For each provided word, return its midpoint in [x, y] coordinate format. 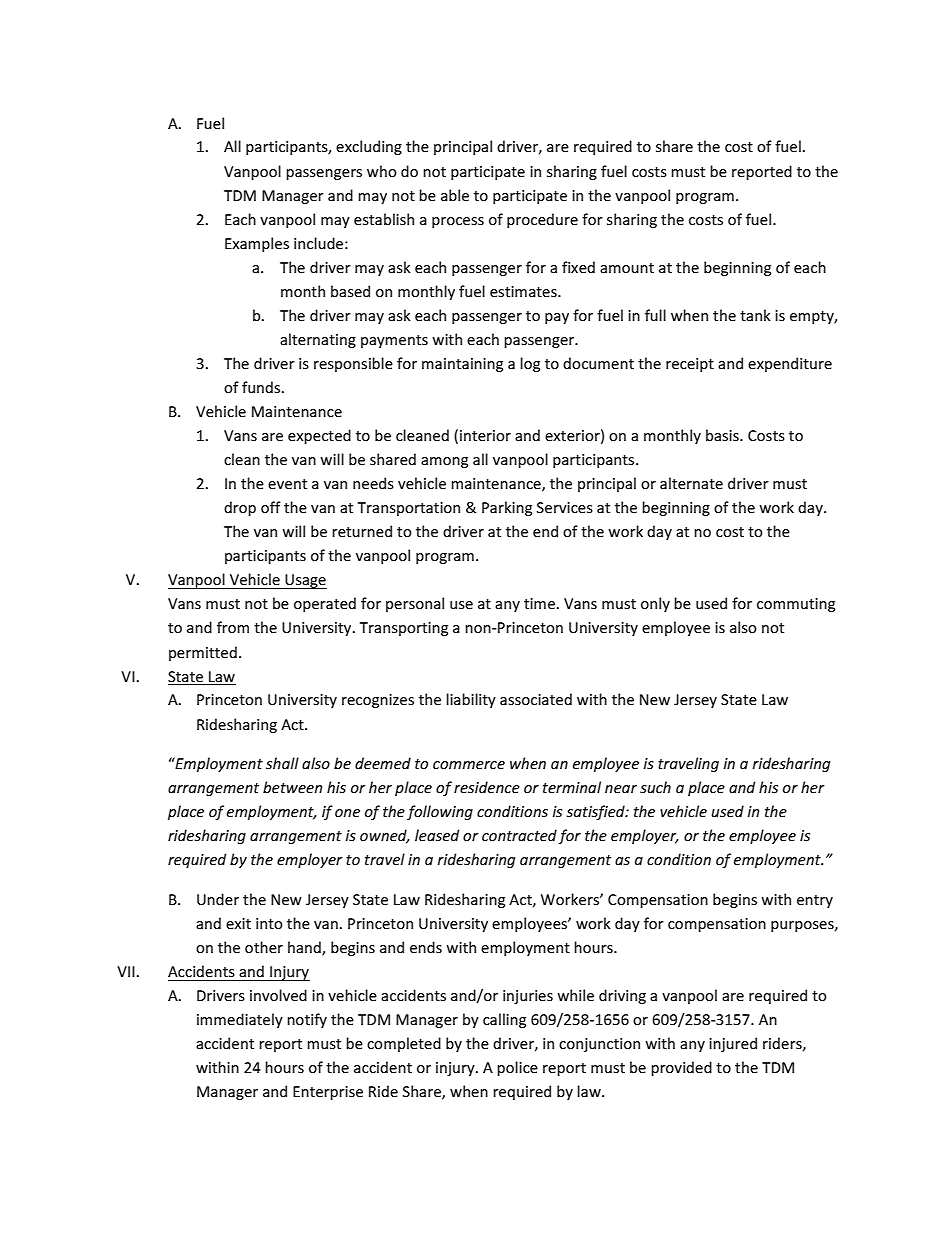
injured [733, 1044]
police [517, 1068]
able [455, 195]
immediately [240, 1020]
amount [627, 268]
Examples [257, 244]
